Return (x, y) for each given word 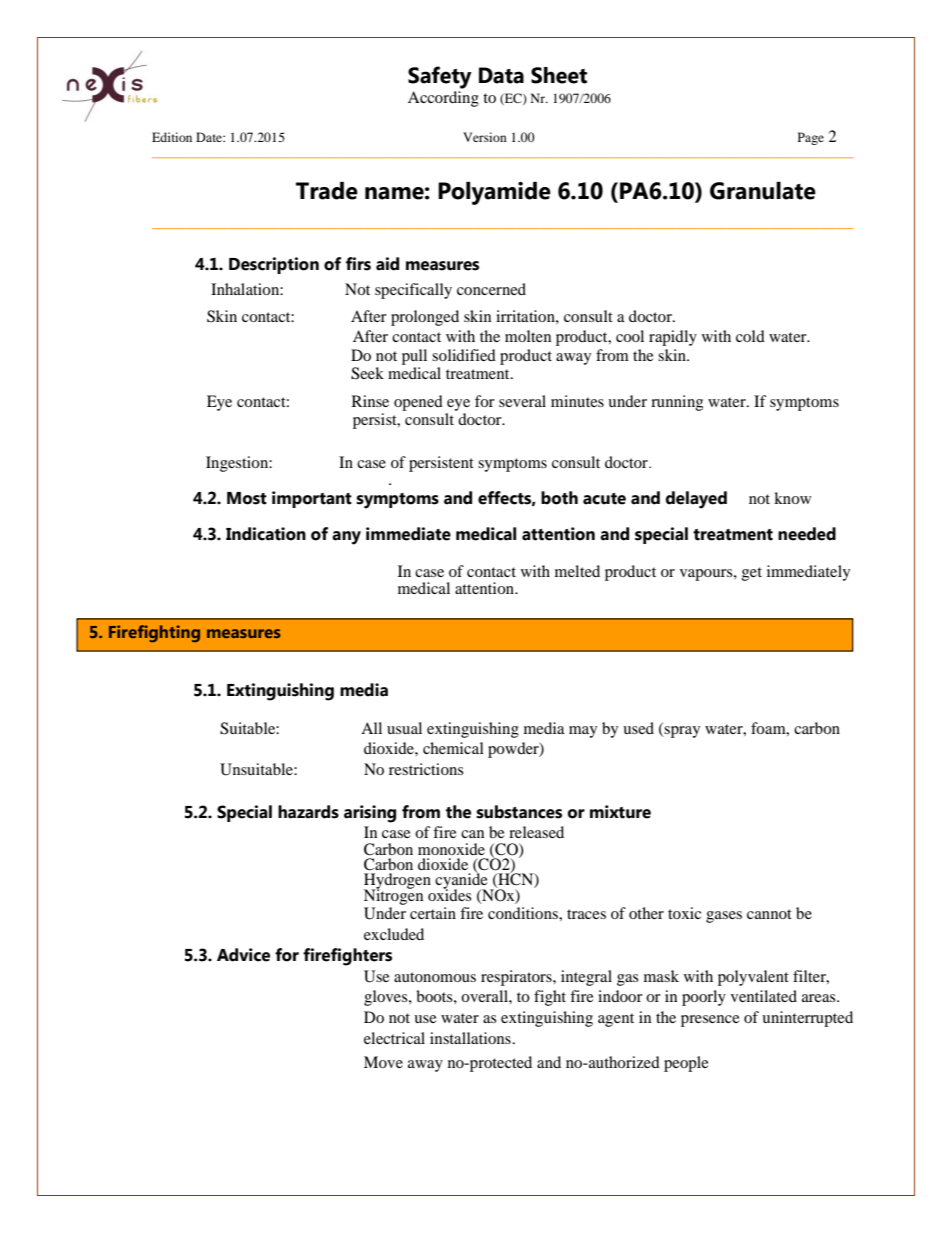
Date (210, 137)
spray (681, 732)
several (522, 401)
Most (247, 498)
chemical (453, 748)
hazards (308, 812)
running (677, 403)
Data (501, 75)
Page (811, 138)
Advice (243, 955)
